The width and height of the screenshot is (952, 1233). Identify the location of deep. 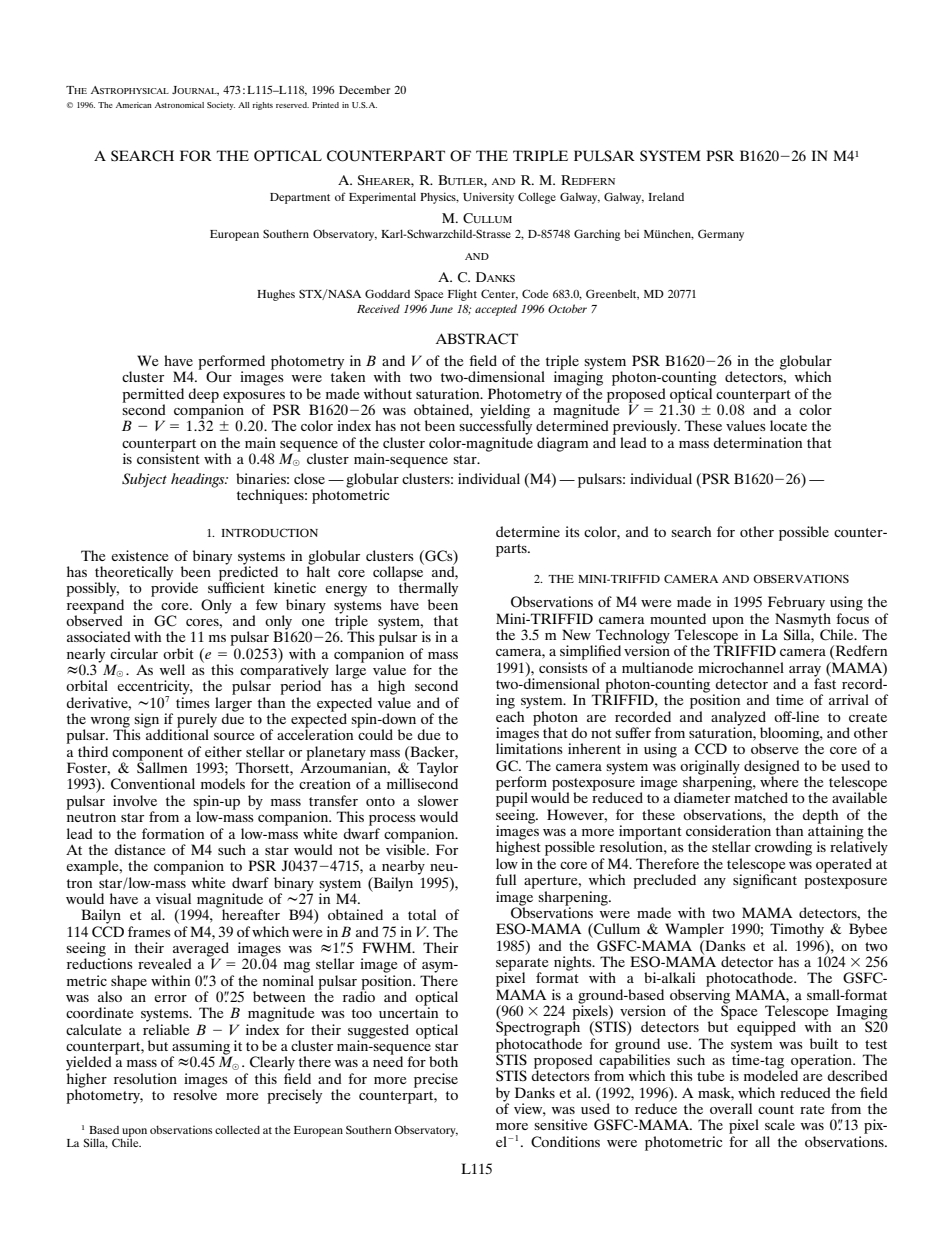
(204, 395).
